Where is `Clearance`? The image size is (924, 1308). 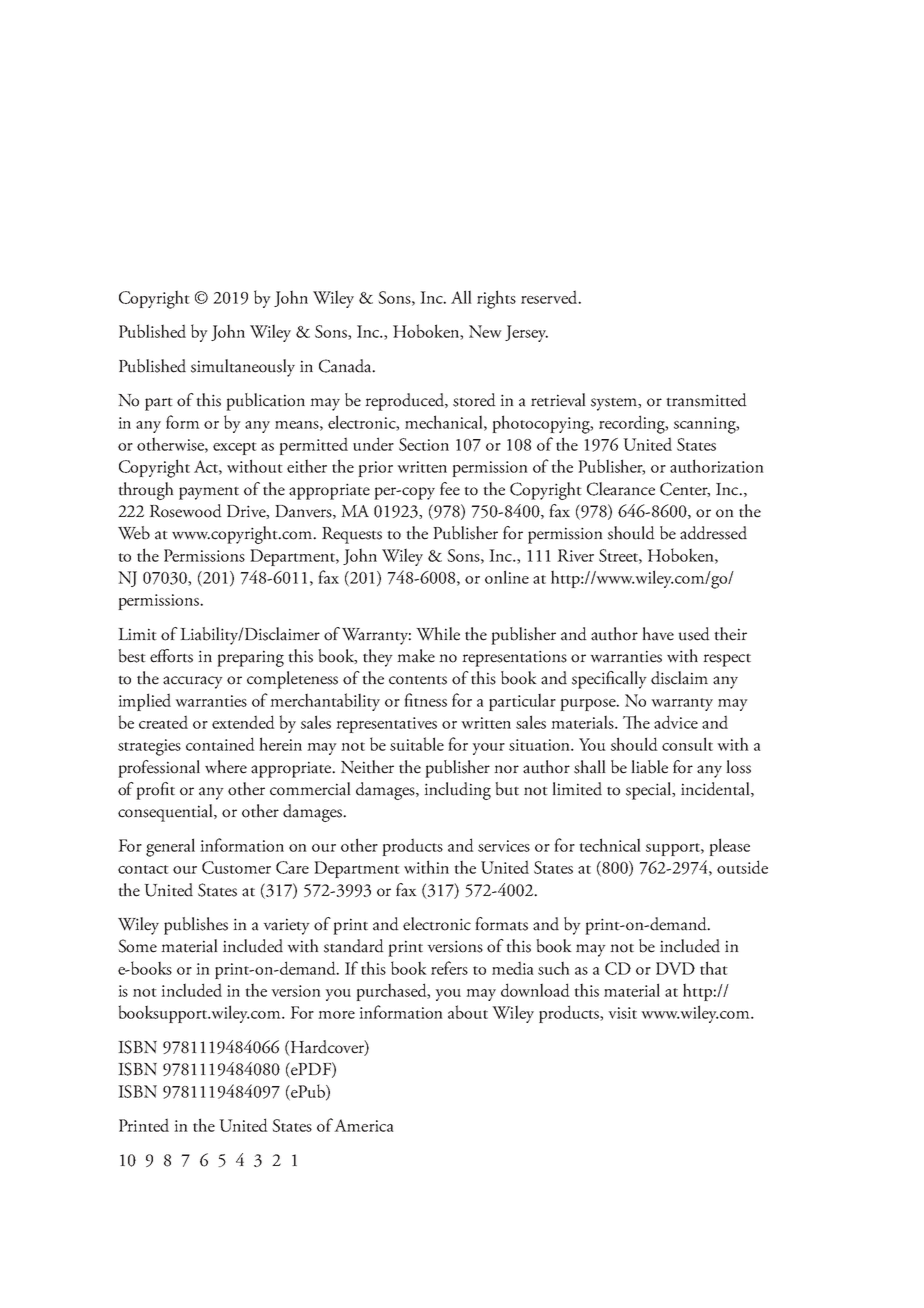 Clearance is located at coordinates (621, 489).
